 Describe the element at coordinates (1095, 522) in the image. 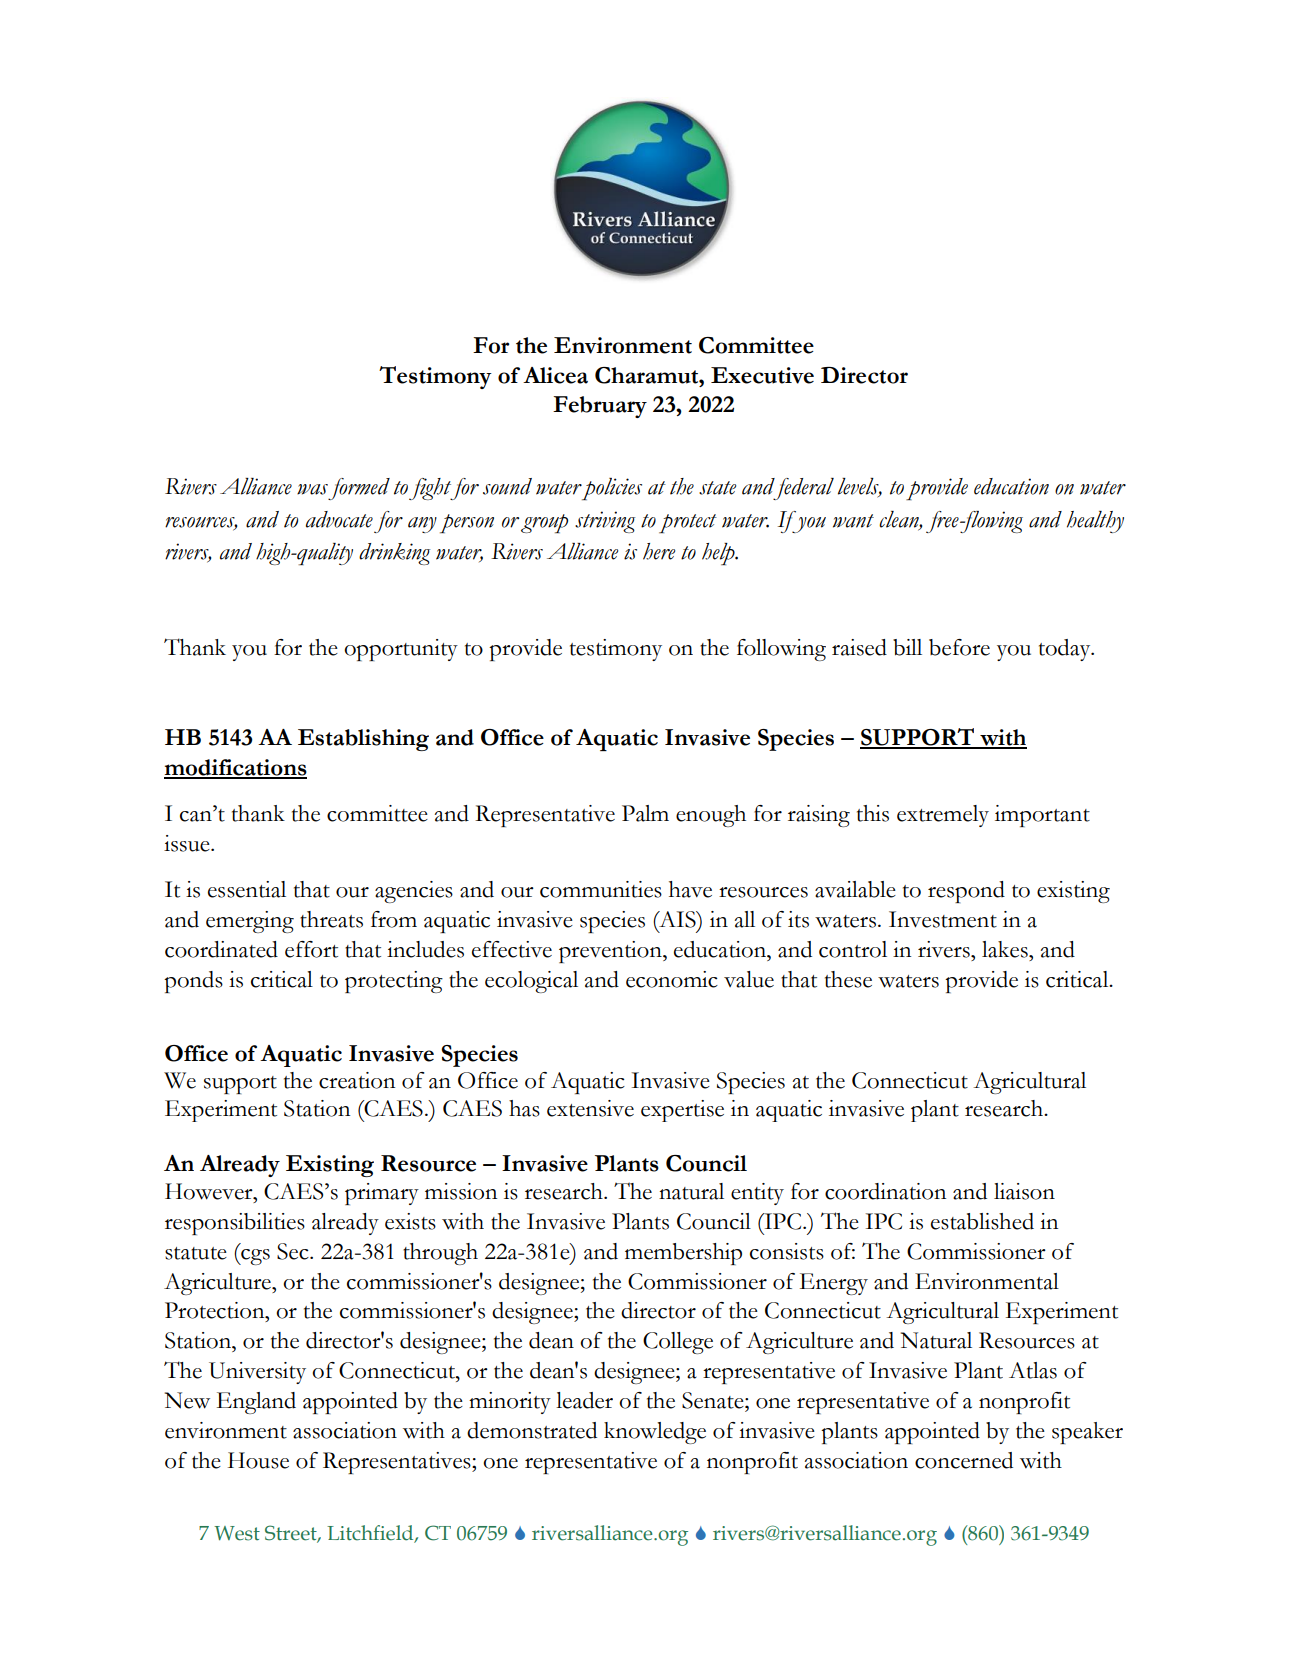

I see `healthy` at that location.
